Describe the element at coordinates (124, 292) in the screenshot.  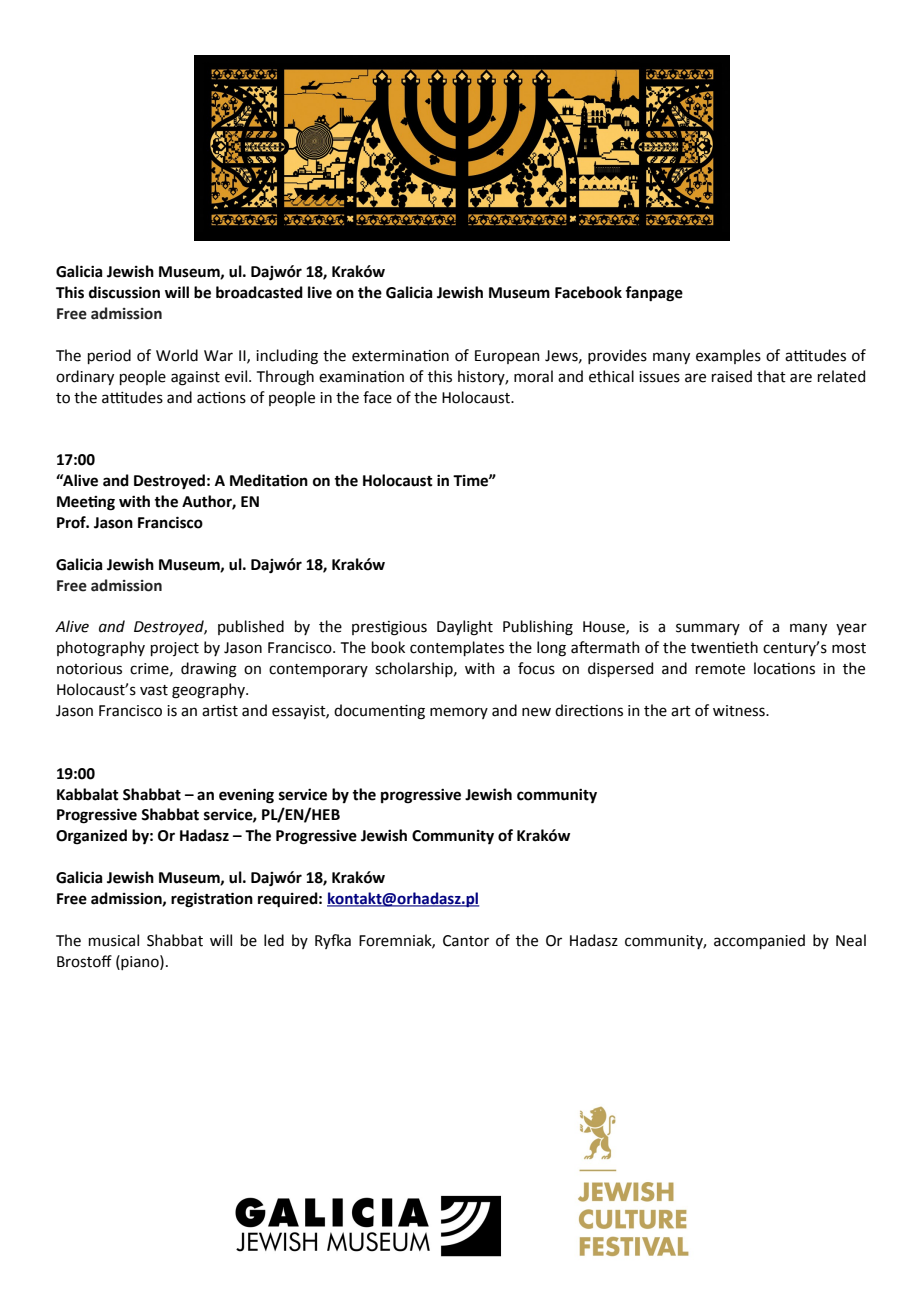
I see `discussion` at that location.
